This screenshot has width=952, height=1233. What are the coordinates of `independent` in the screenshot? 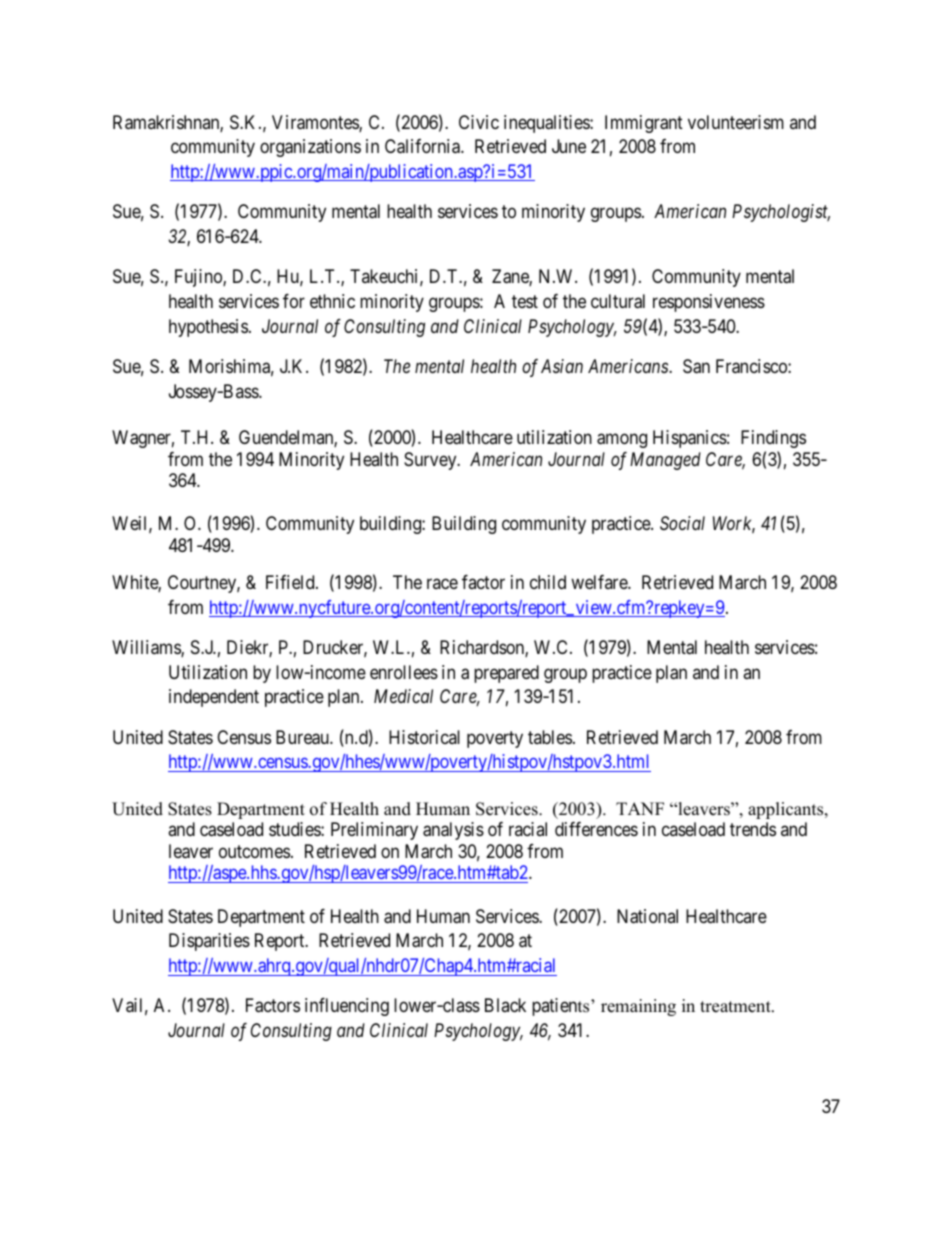 It's located at (214, 698).
